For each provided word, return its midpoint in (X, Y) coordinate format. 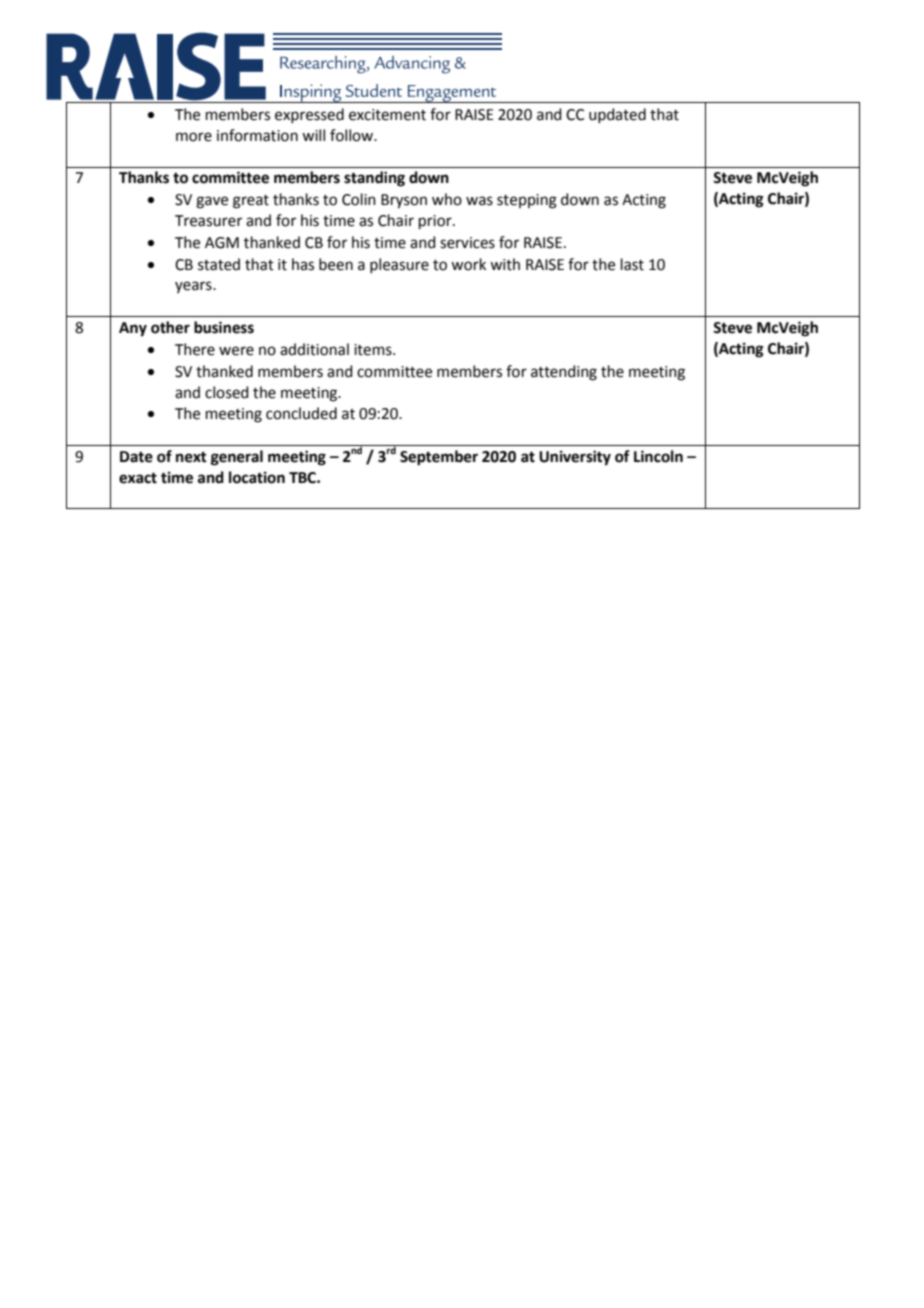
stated (219, 264)
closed (227, 392)
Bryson (404, 201)
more (194, 137)
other (170, 327)
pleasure (399, 265)
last (632, 264)
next (191, 457)
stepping (527, 201)
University (575, 458)
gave (212, 202)
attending (564, 373)
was (479, 201)
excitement (387, 115)
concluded (301, 413)
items (374, 350)
